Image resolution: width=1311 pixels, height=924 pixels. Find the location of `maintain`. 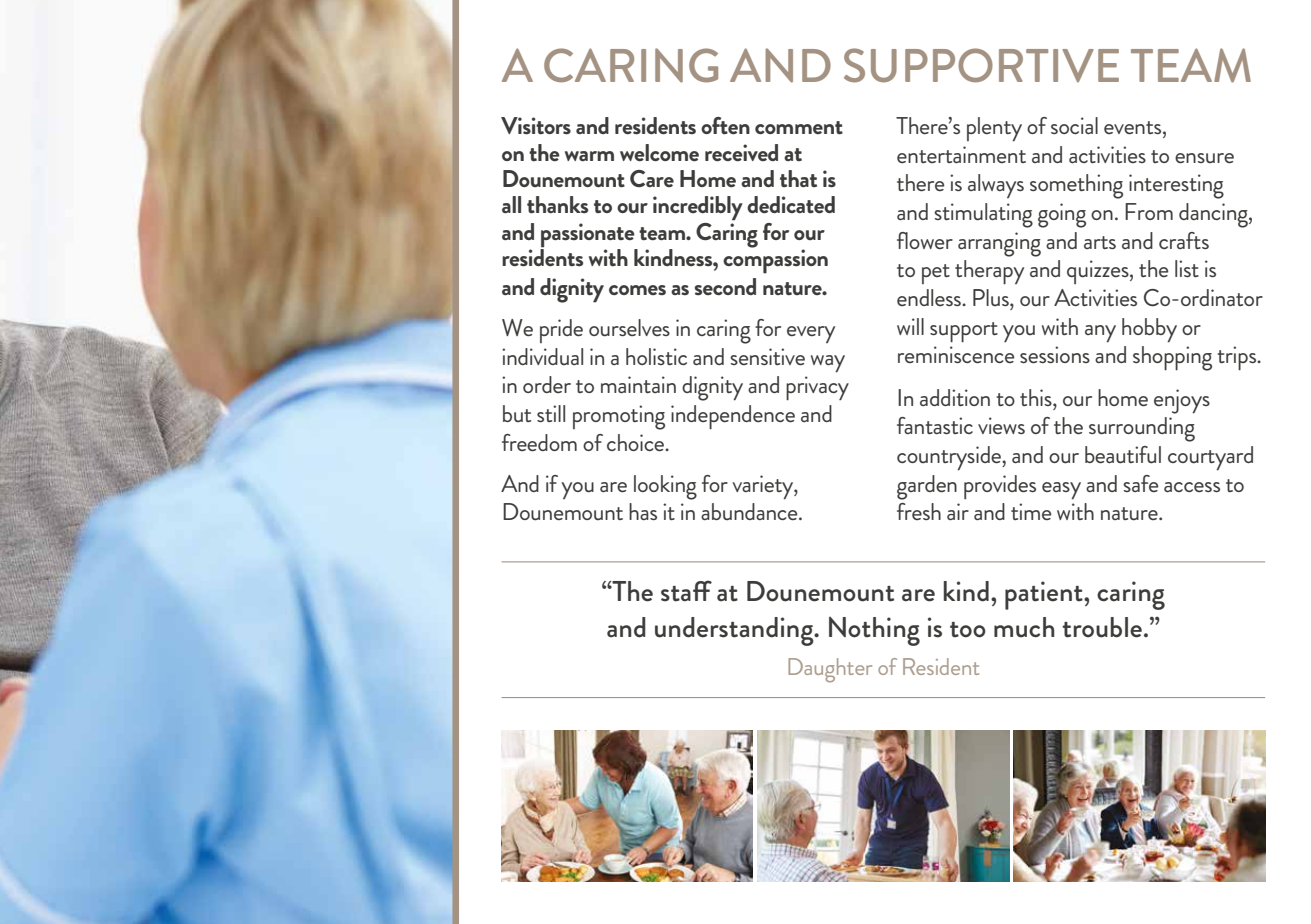

maintain is located at coordinates (638, 384).
